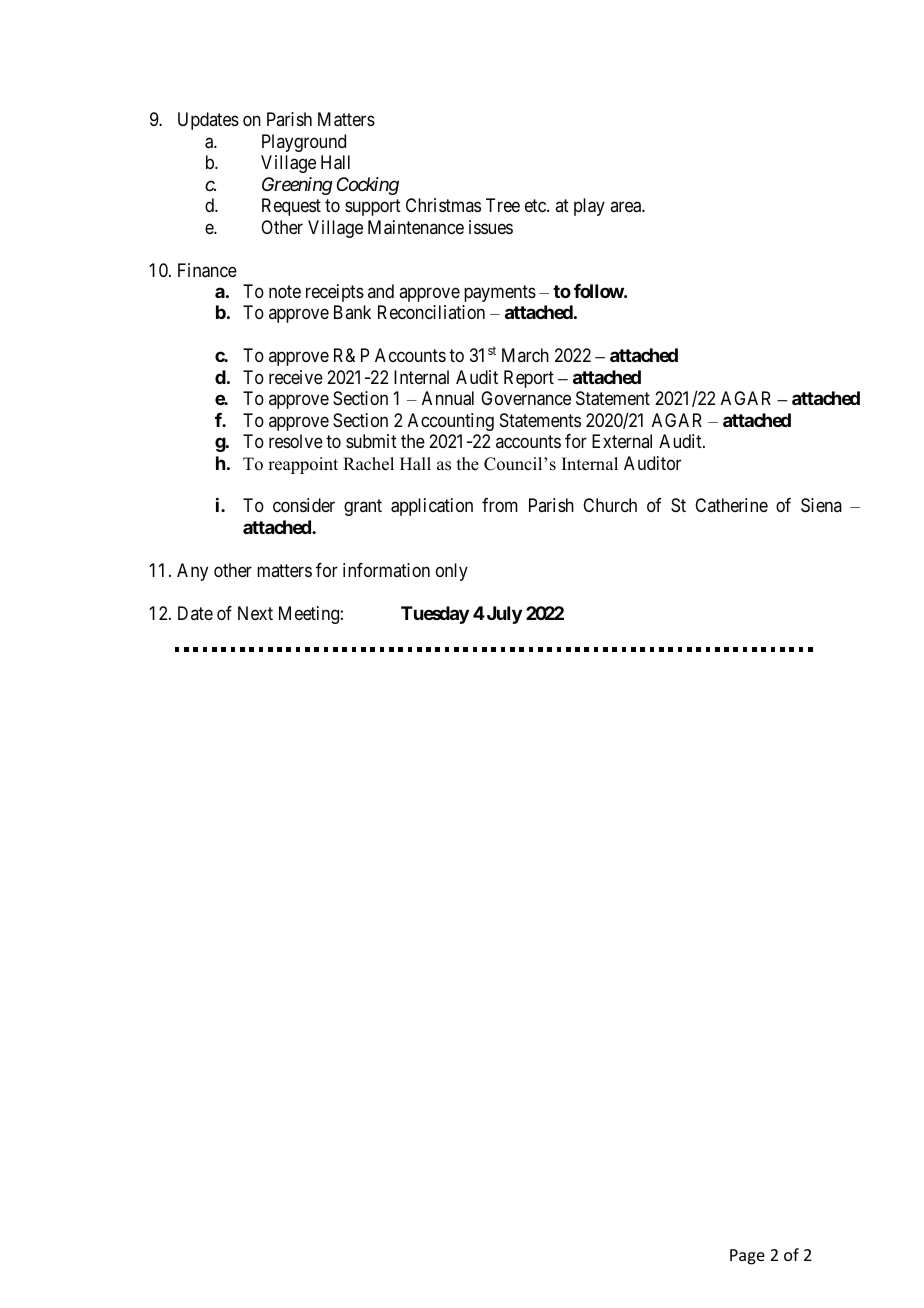  I want to click on Tuesday, so click(435, 615).
